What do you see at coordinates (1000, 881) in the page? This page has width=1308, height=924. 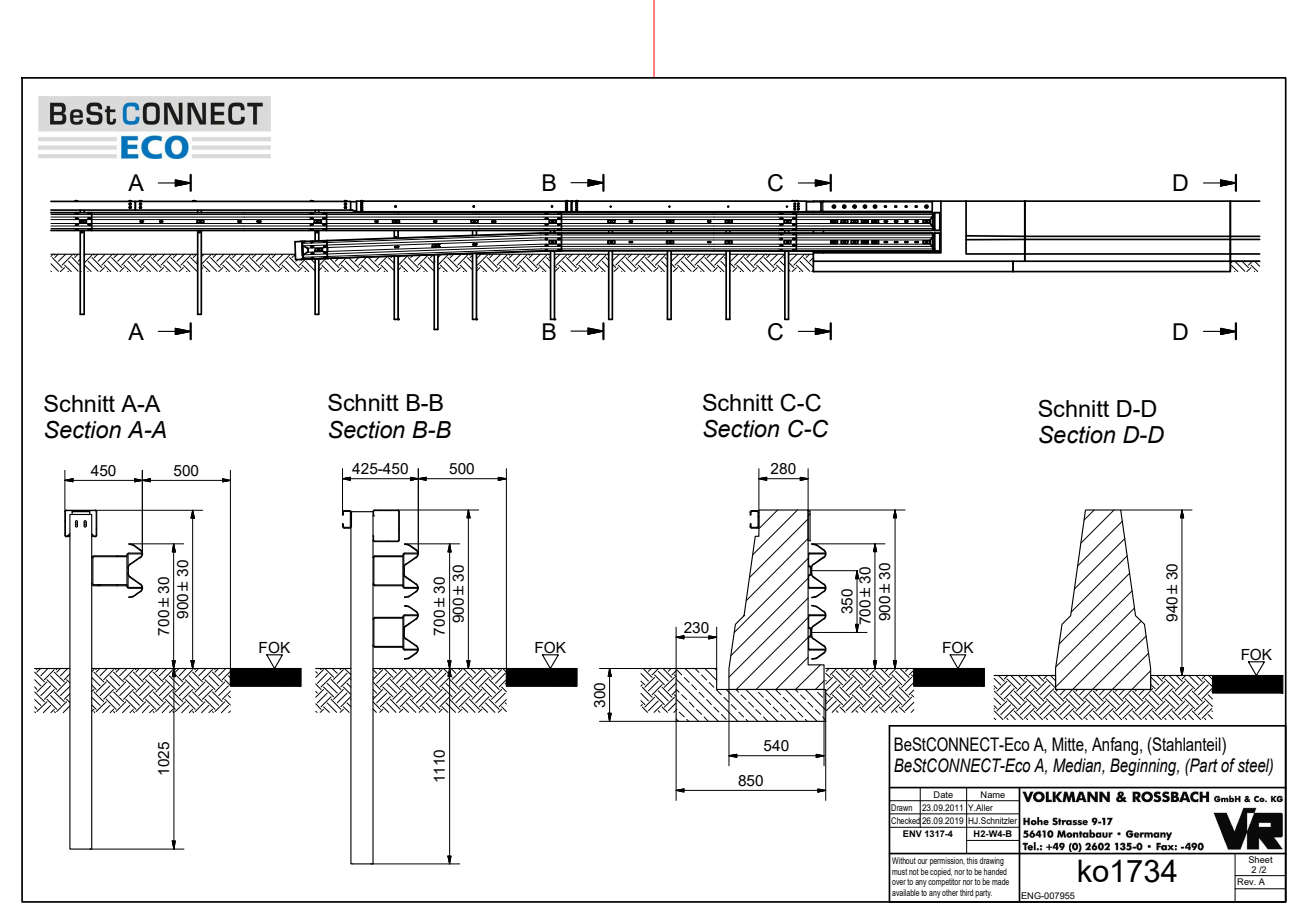 I see `made` at bounding box center [1000, 881].
